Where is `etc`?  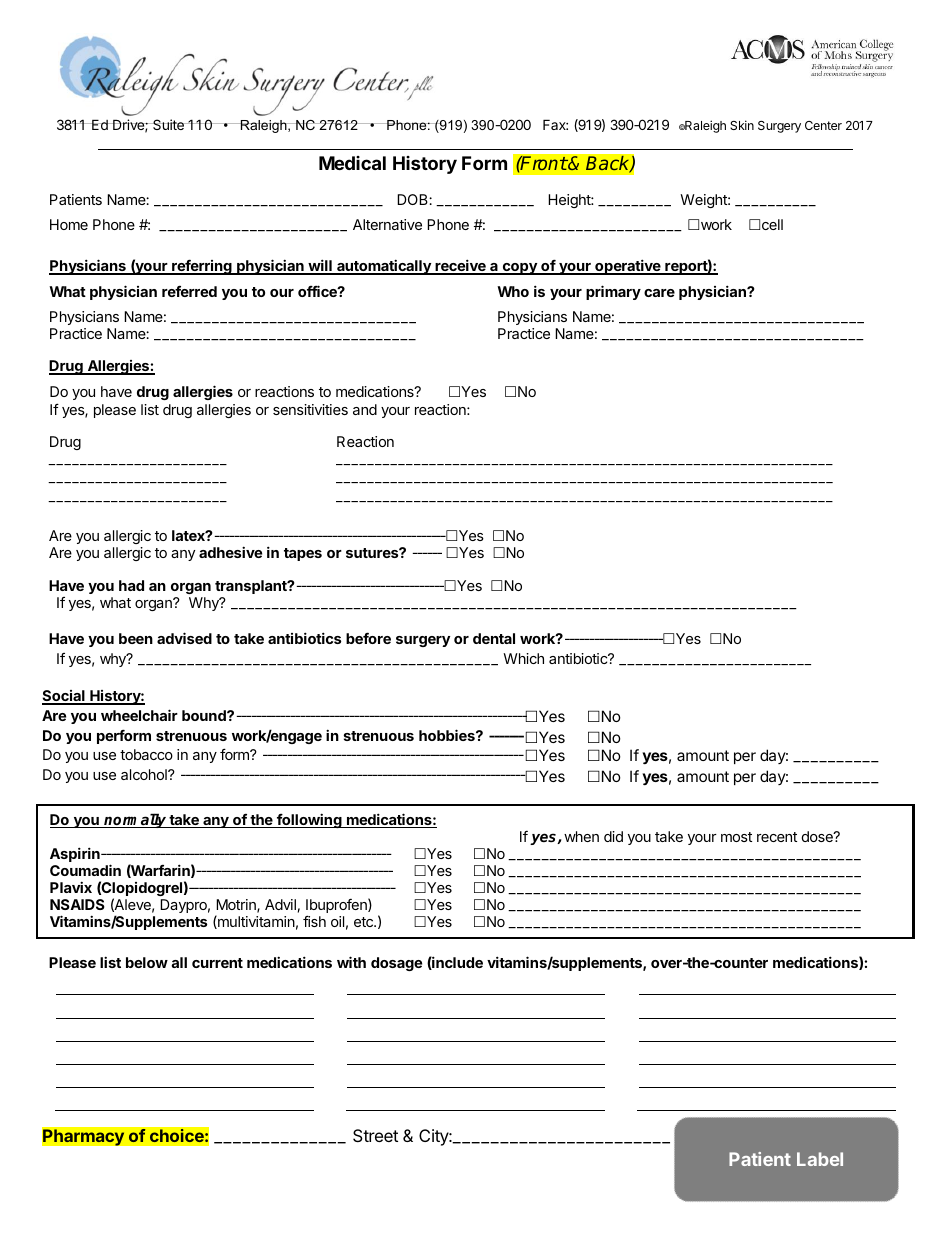
etc is located at coordinates (364, 922).
